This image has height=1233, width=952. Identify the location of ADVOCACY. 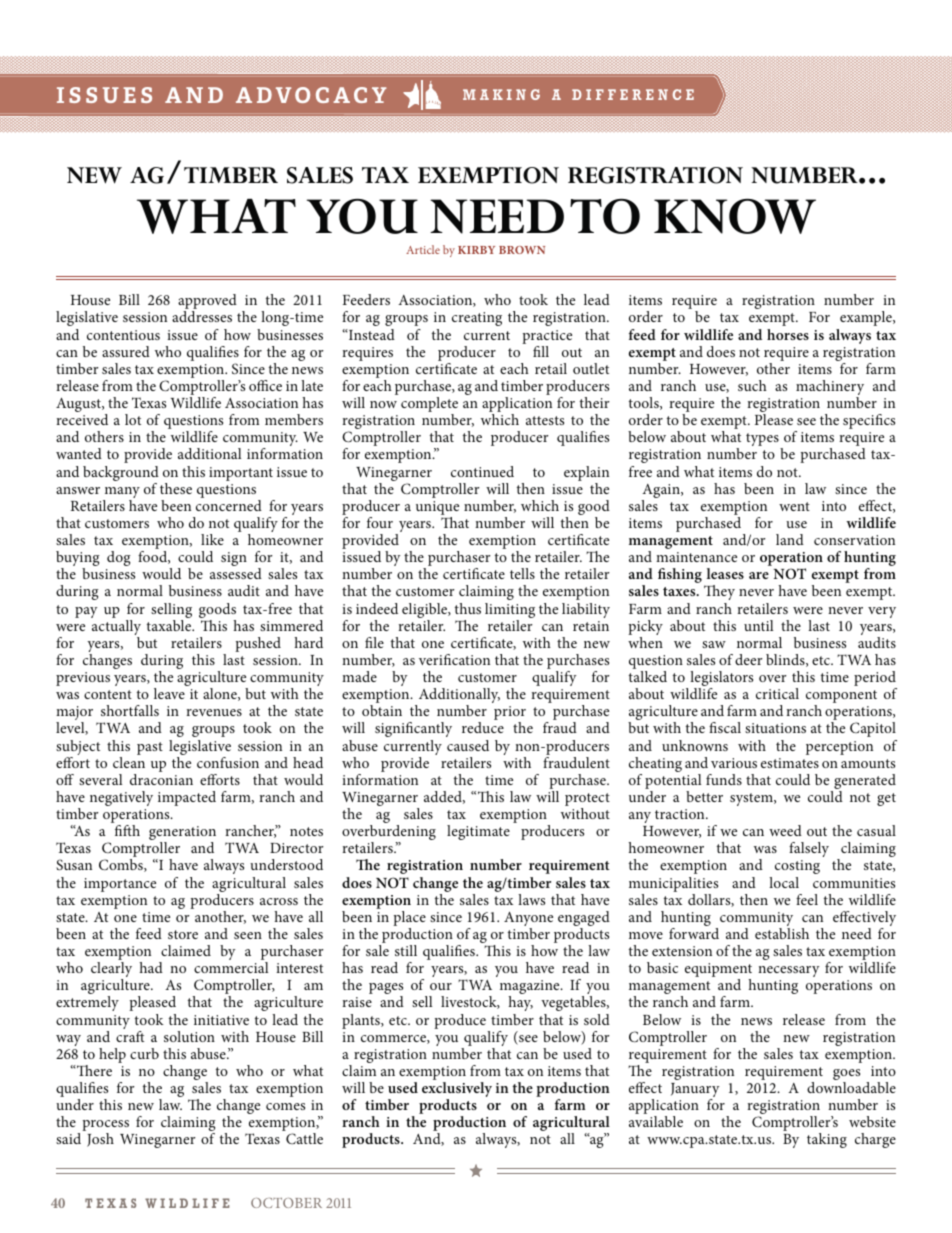
(311, 95).
